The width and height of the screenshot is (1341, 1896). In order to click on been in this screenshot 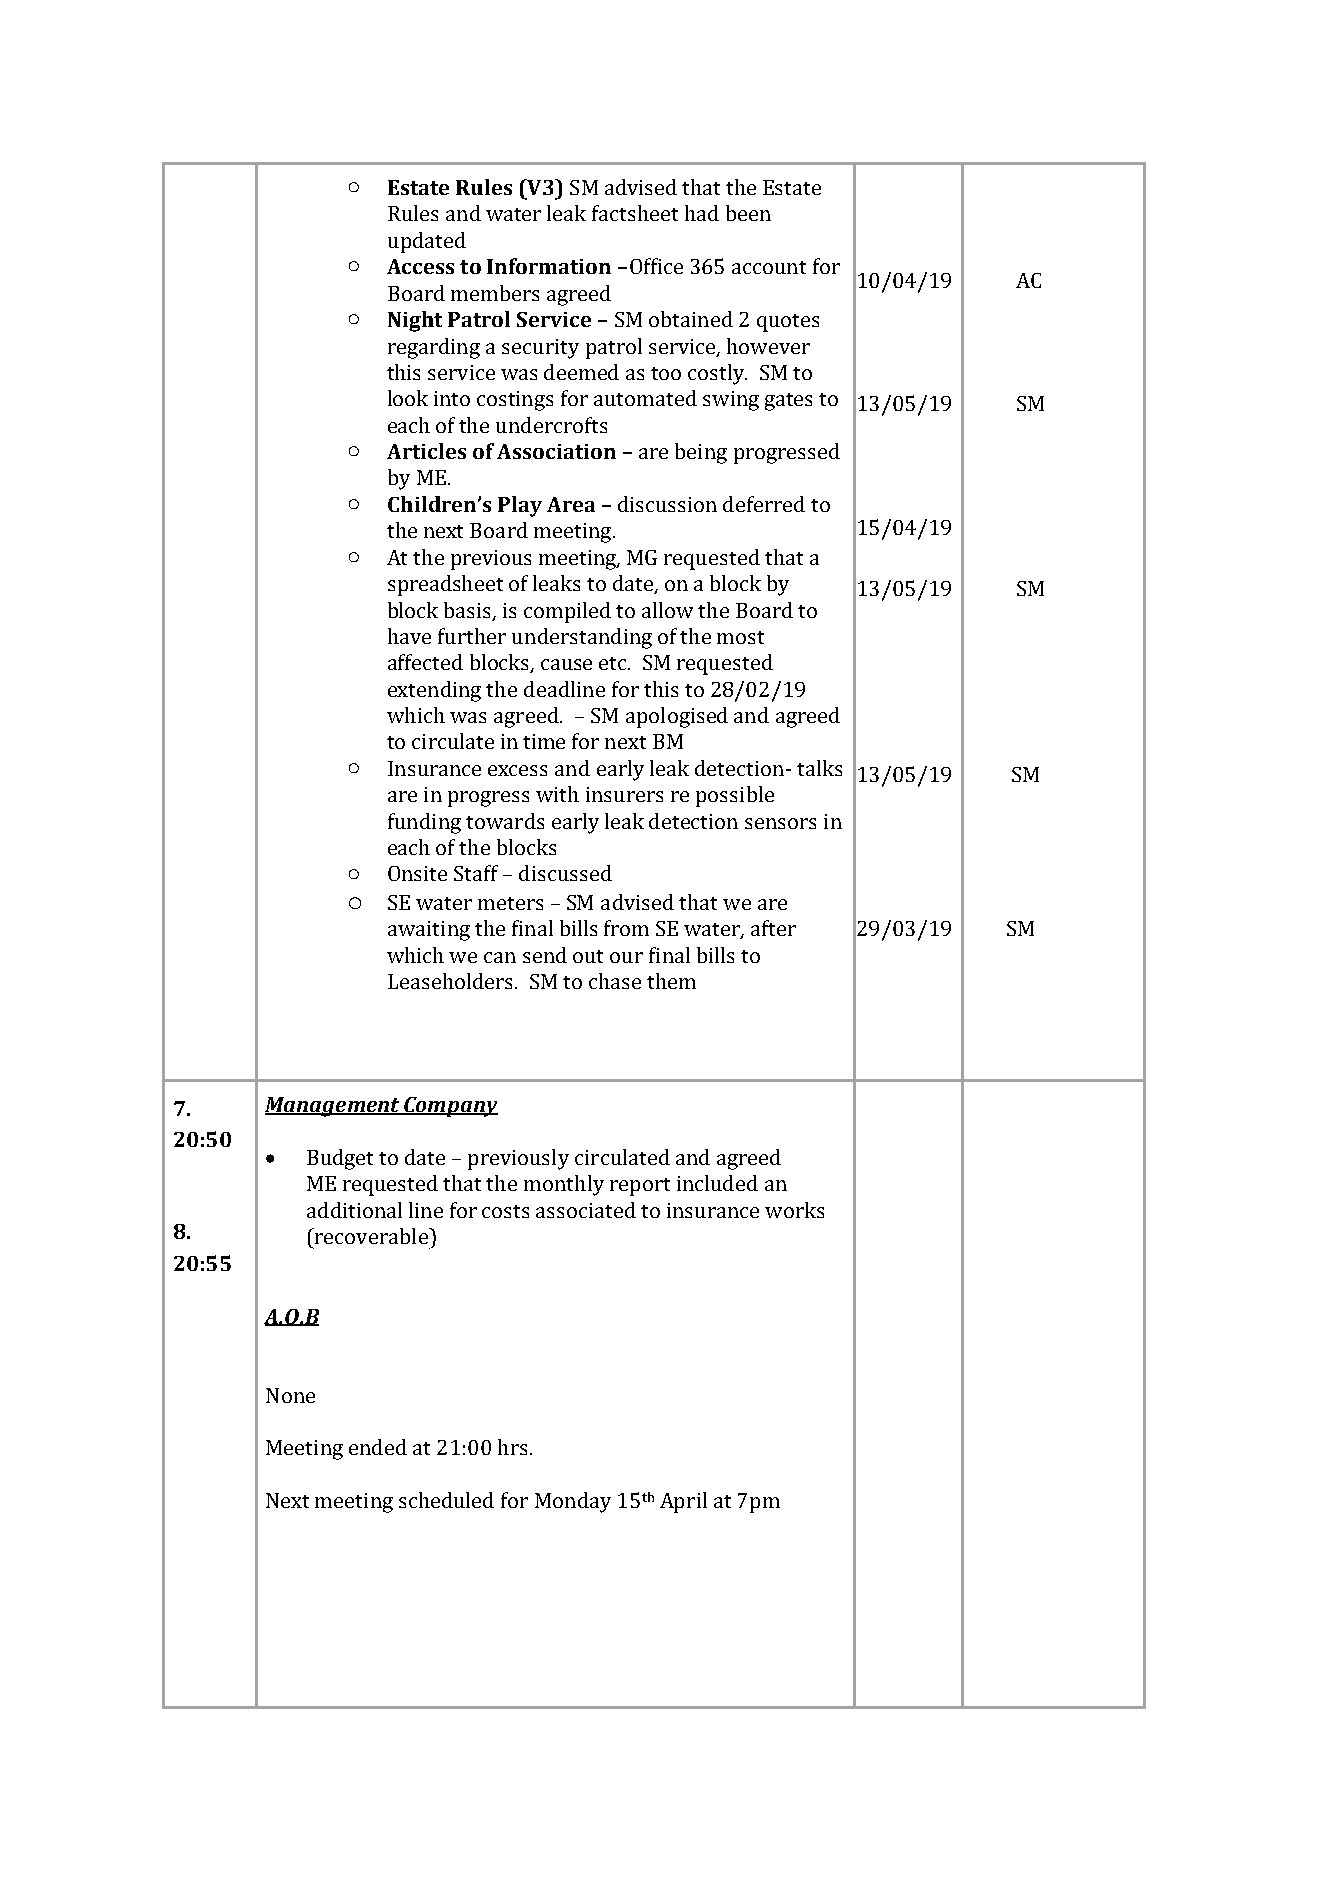, I will do `click(748, 213)`.
